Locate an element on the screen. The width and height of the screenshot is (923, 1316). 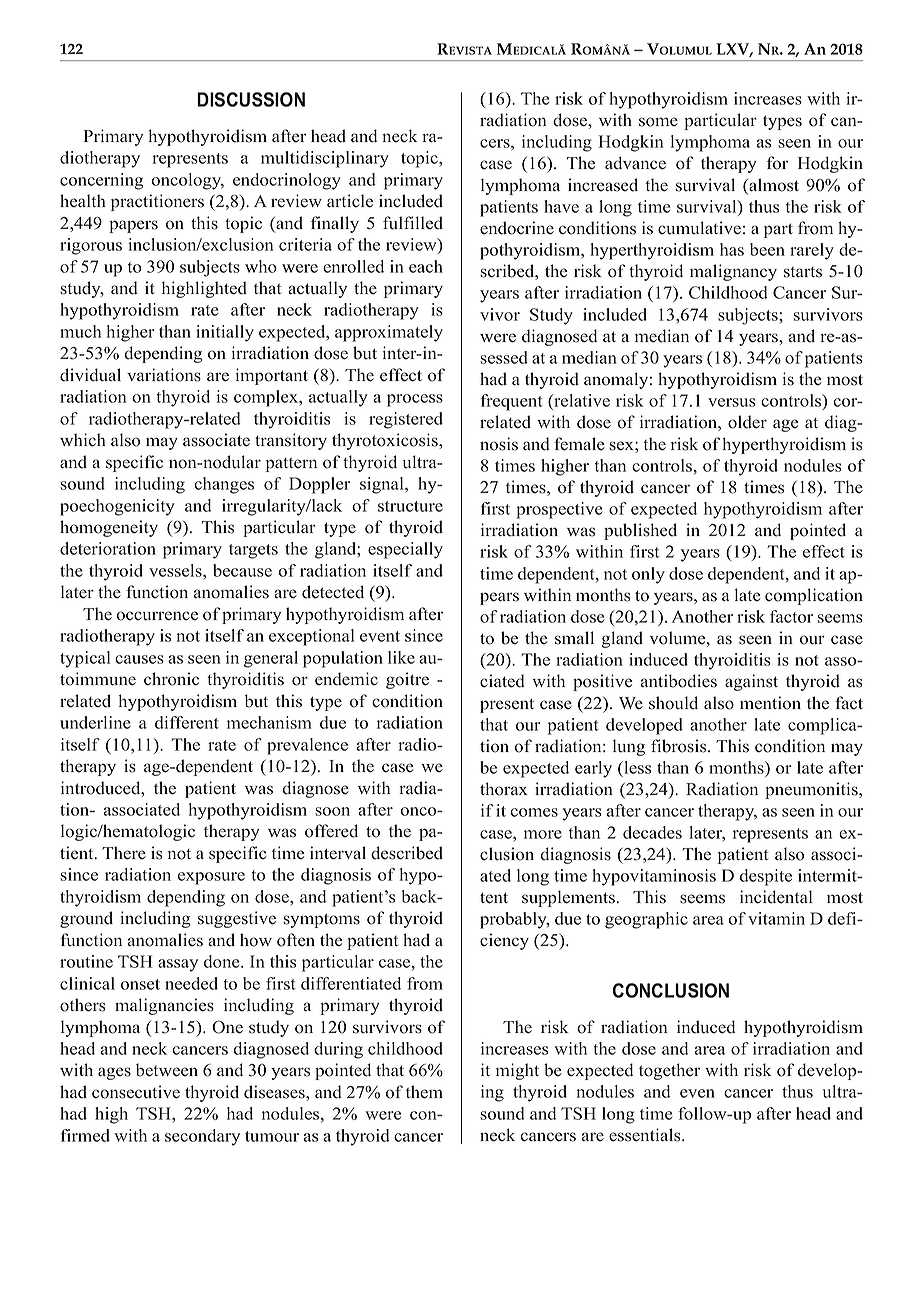
consecutive is located at coordinates (136, 1092).
